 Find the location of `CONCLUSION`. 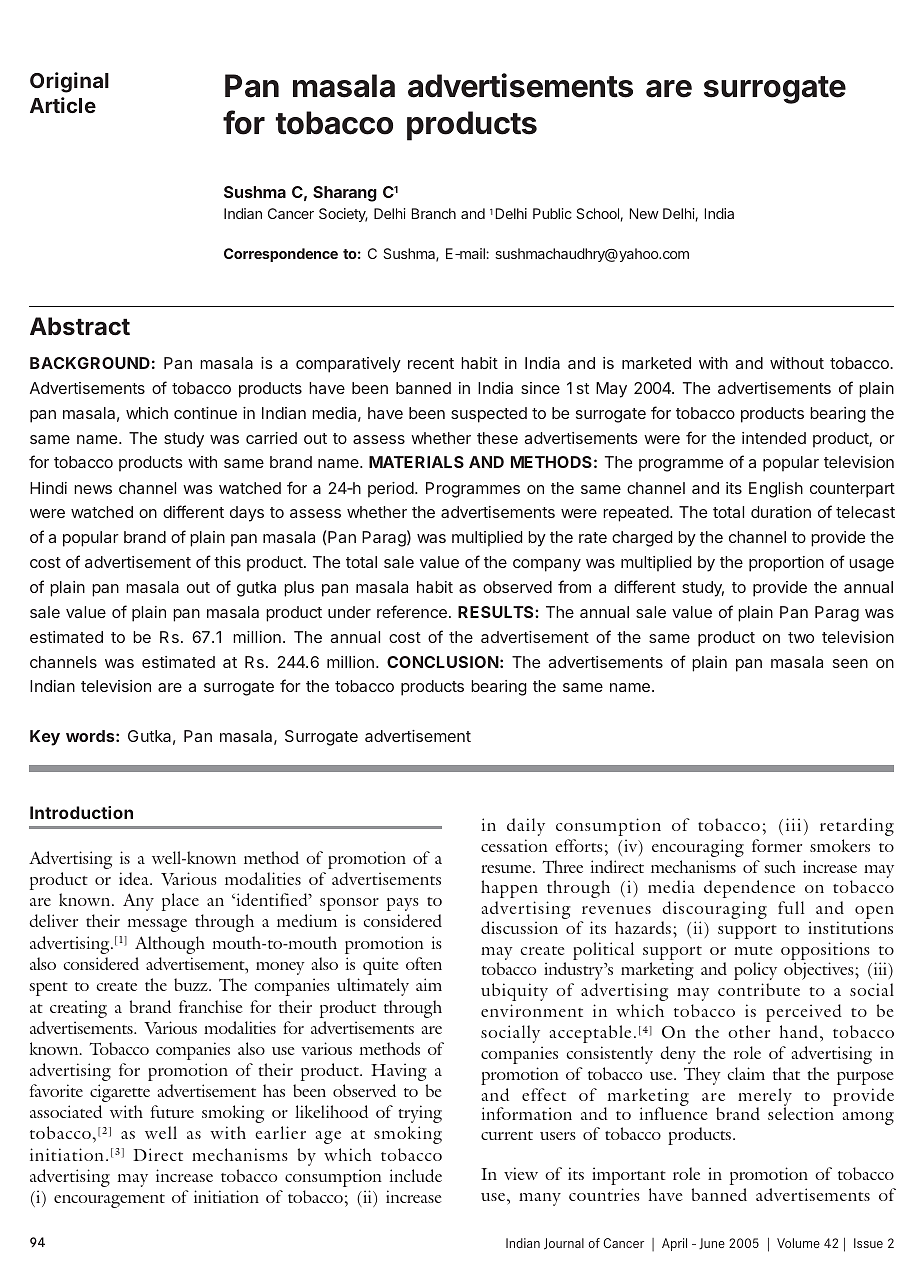

CONCLUSION is located at coordinates (443, 662).
